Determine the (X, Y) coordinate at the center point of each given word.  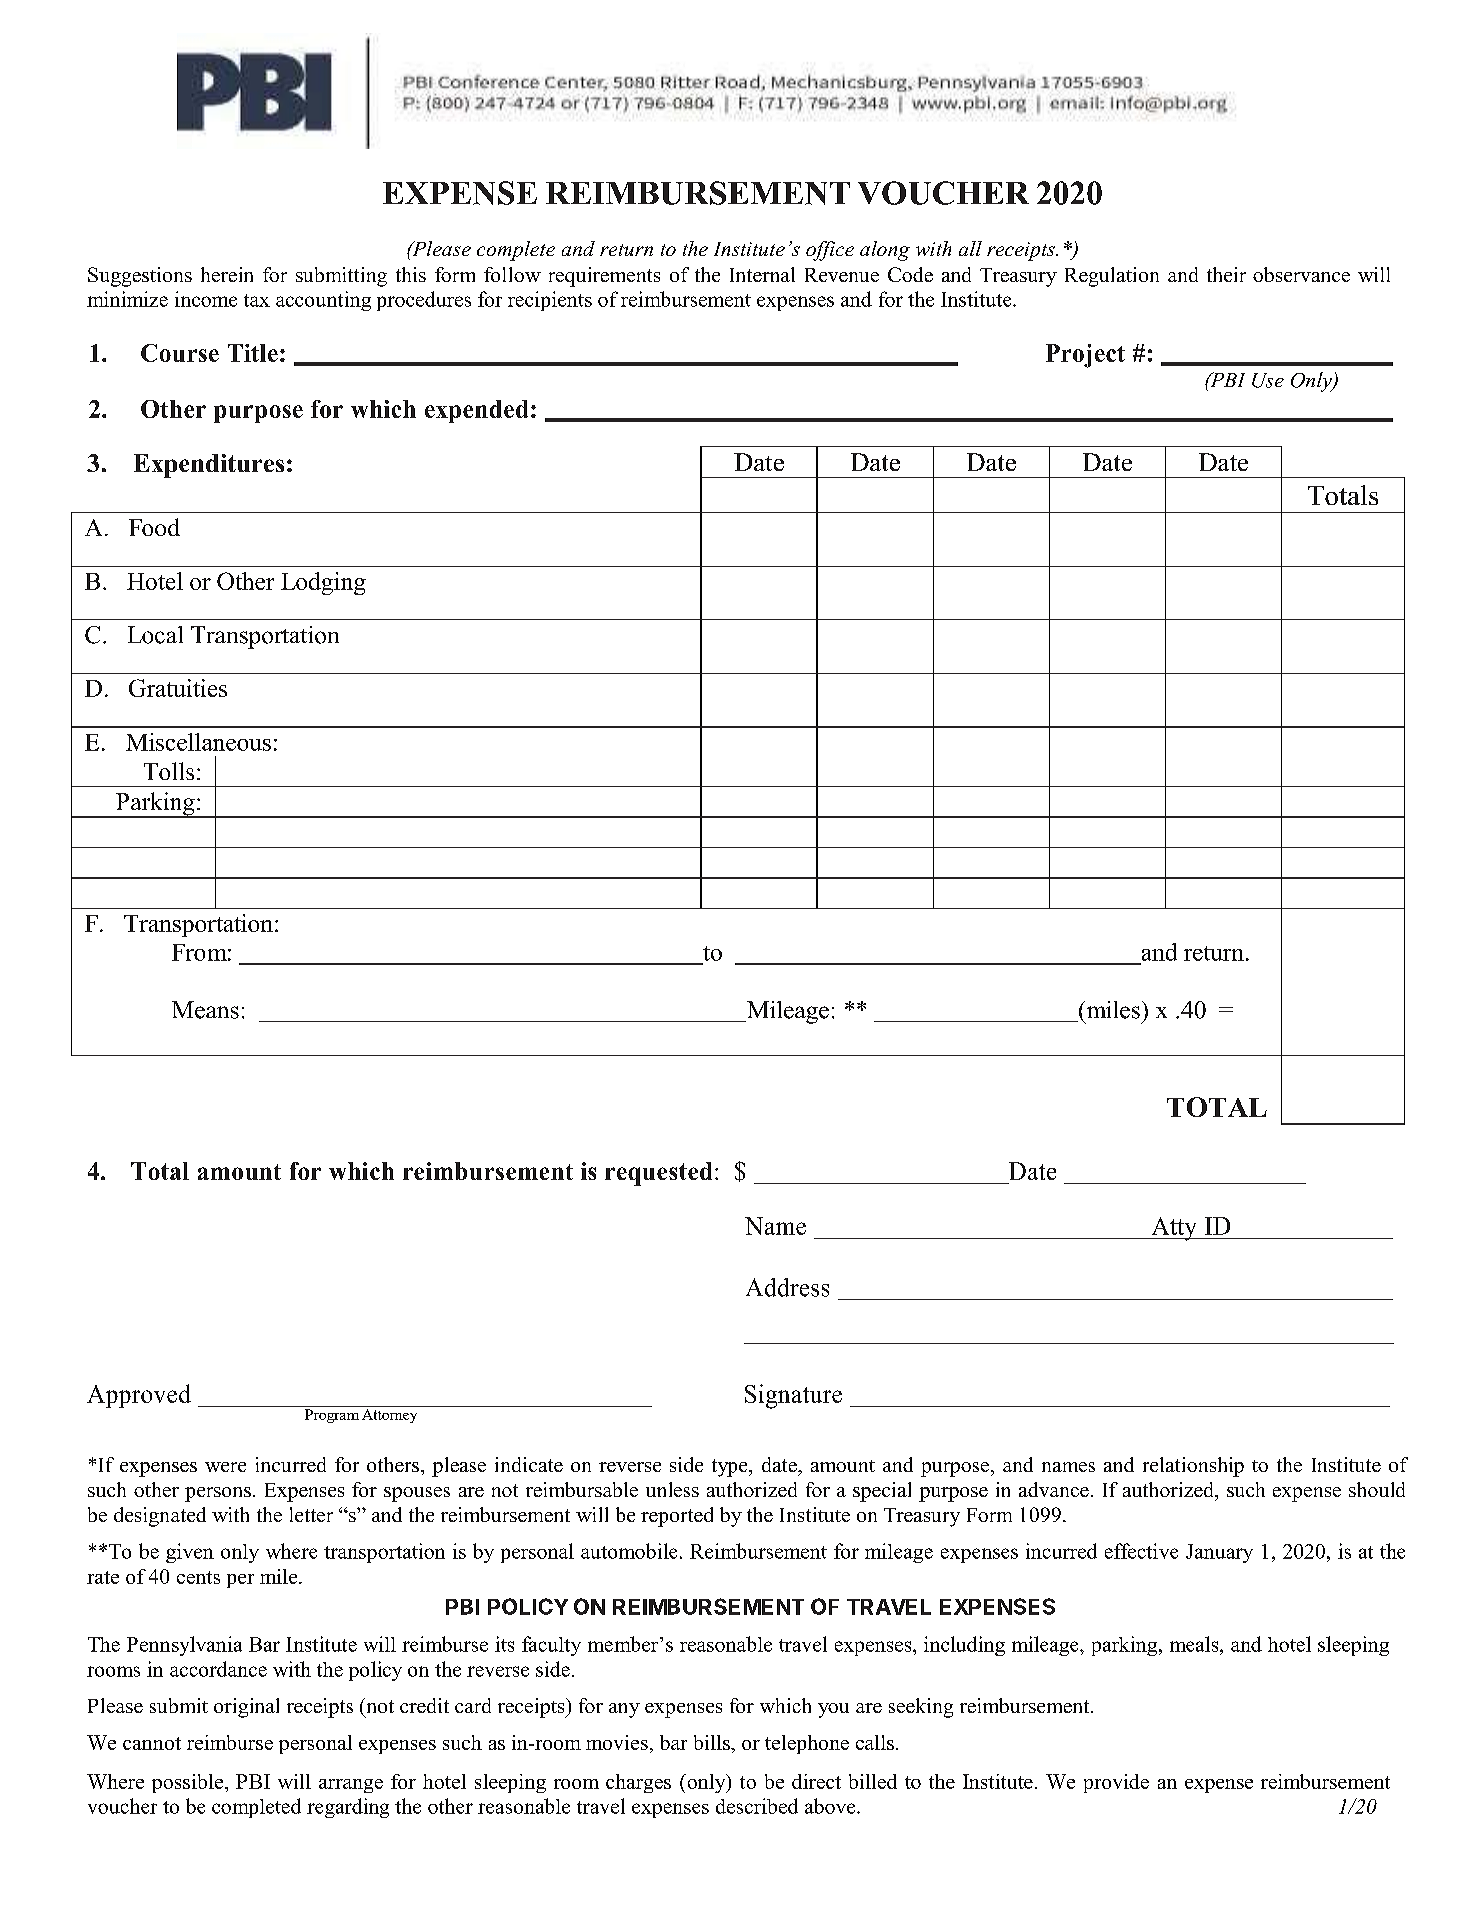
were (225, 1467)
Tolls (169, 771)
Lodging (323, 583)
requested (658, 1174)
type (731, 1468)
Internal (762, 274)
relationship (1193, 1467)
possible (189, 1783)
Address (787, 1287)
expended (476, 411)
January (1219, 1553)
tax (257, 300)
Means (205, 1010)
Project (1085, 356)
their (1226, 274)
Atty (1174, 1229)
